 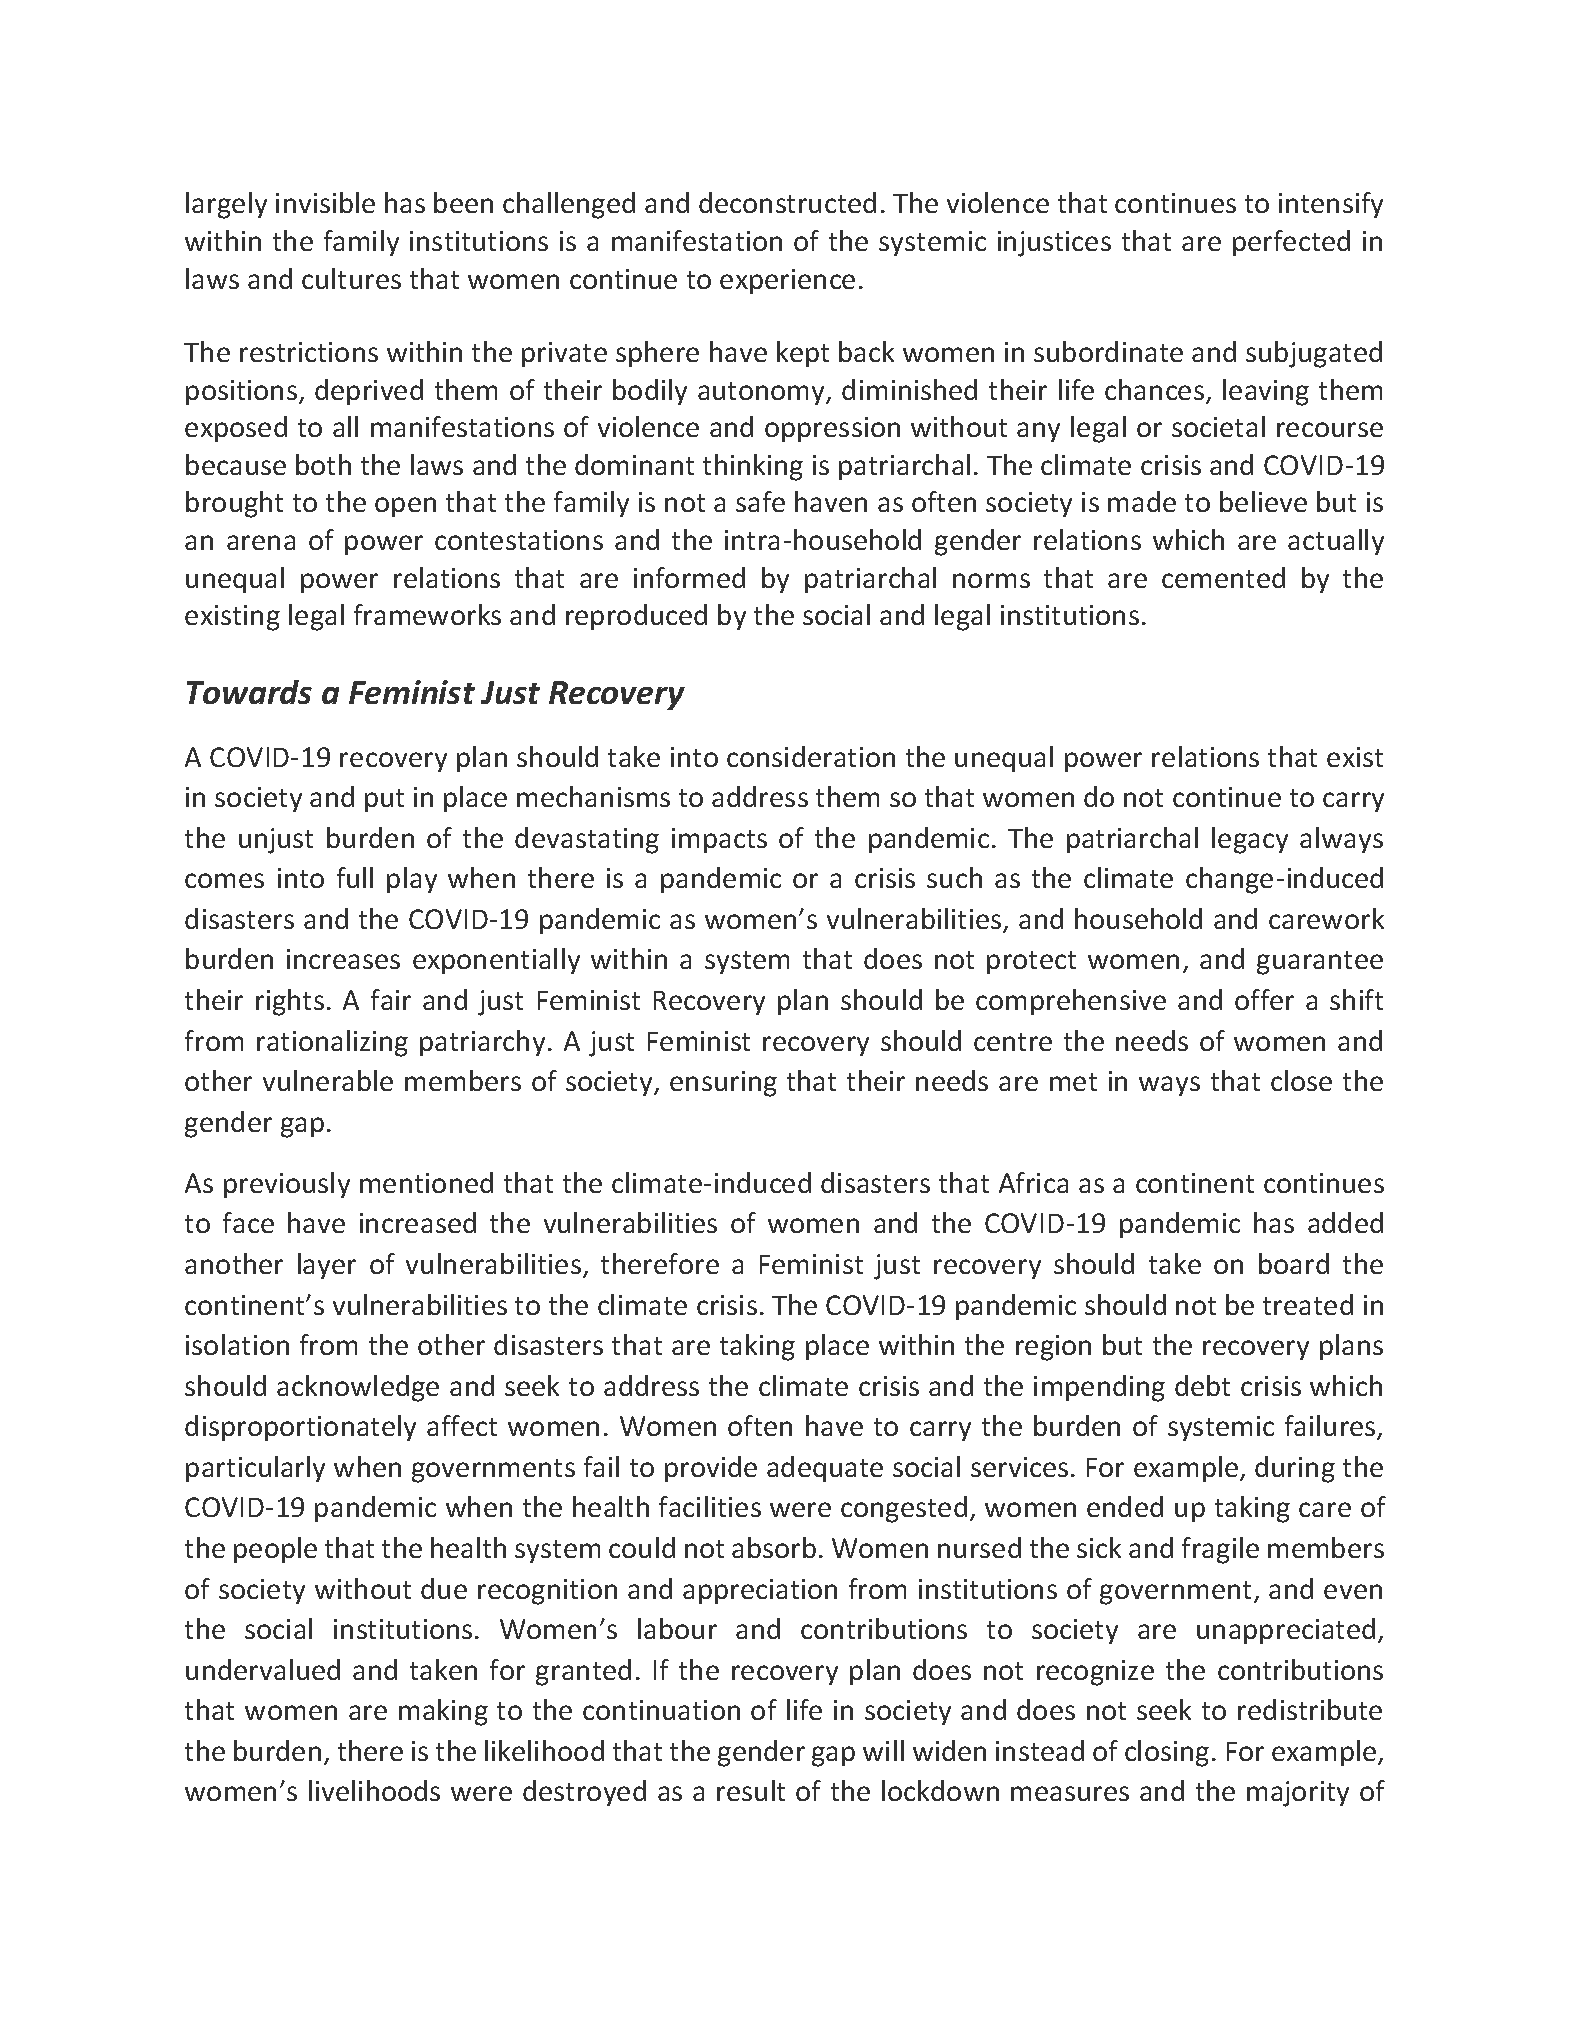 I want to click on cultures, so click(x=351, y=278).
